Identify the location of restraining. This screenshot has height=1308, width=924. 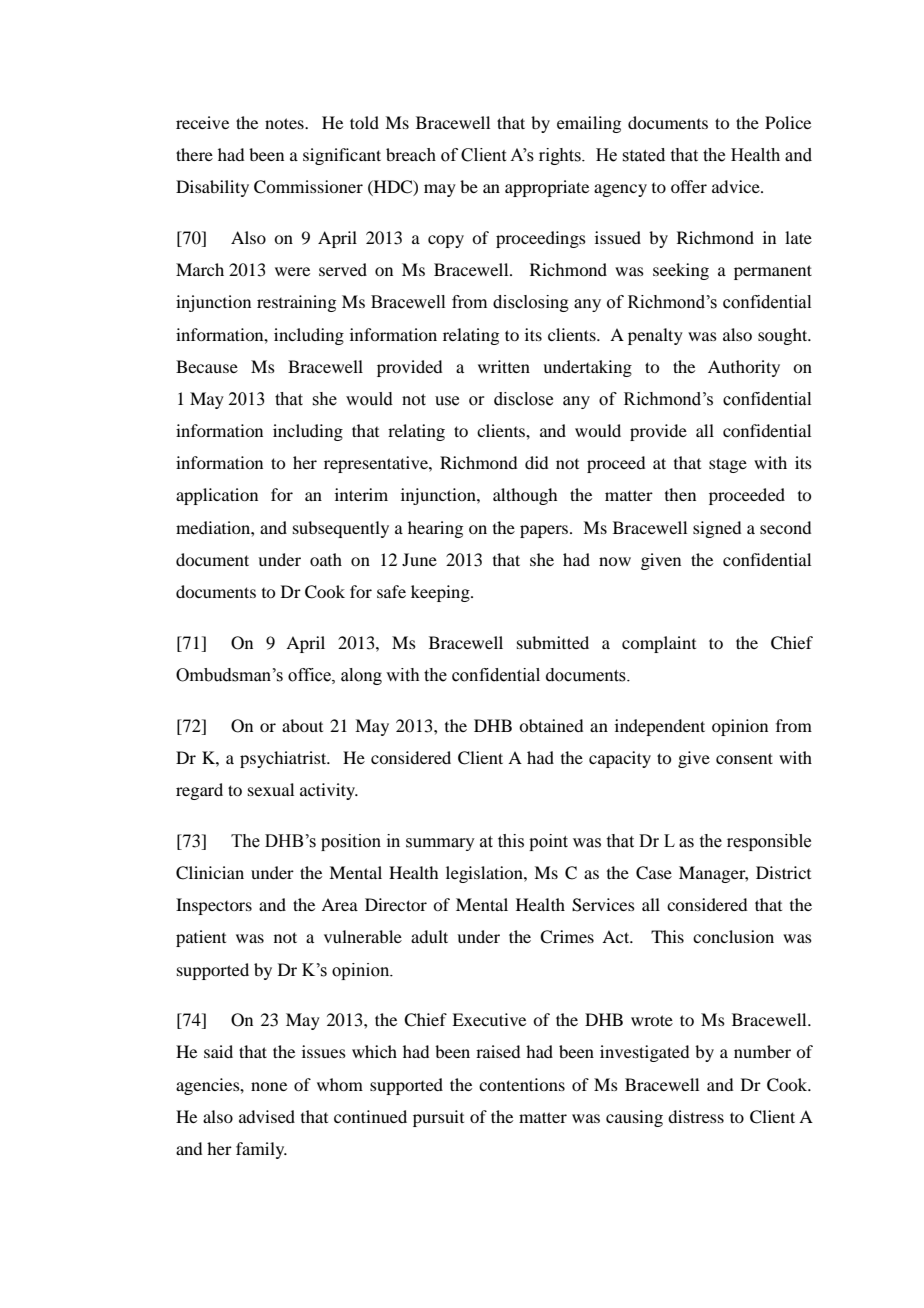
(296, 303).
